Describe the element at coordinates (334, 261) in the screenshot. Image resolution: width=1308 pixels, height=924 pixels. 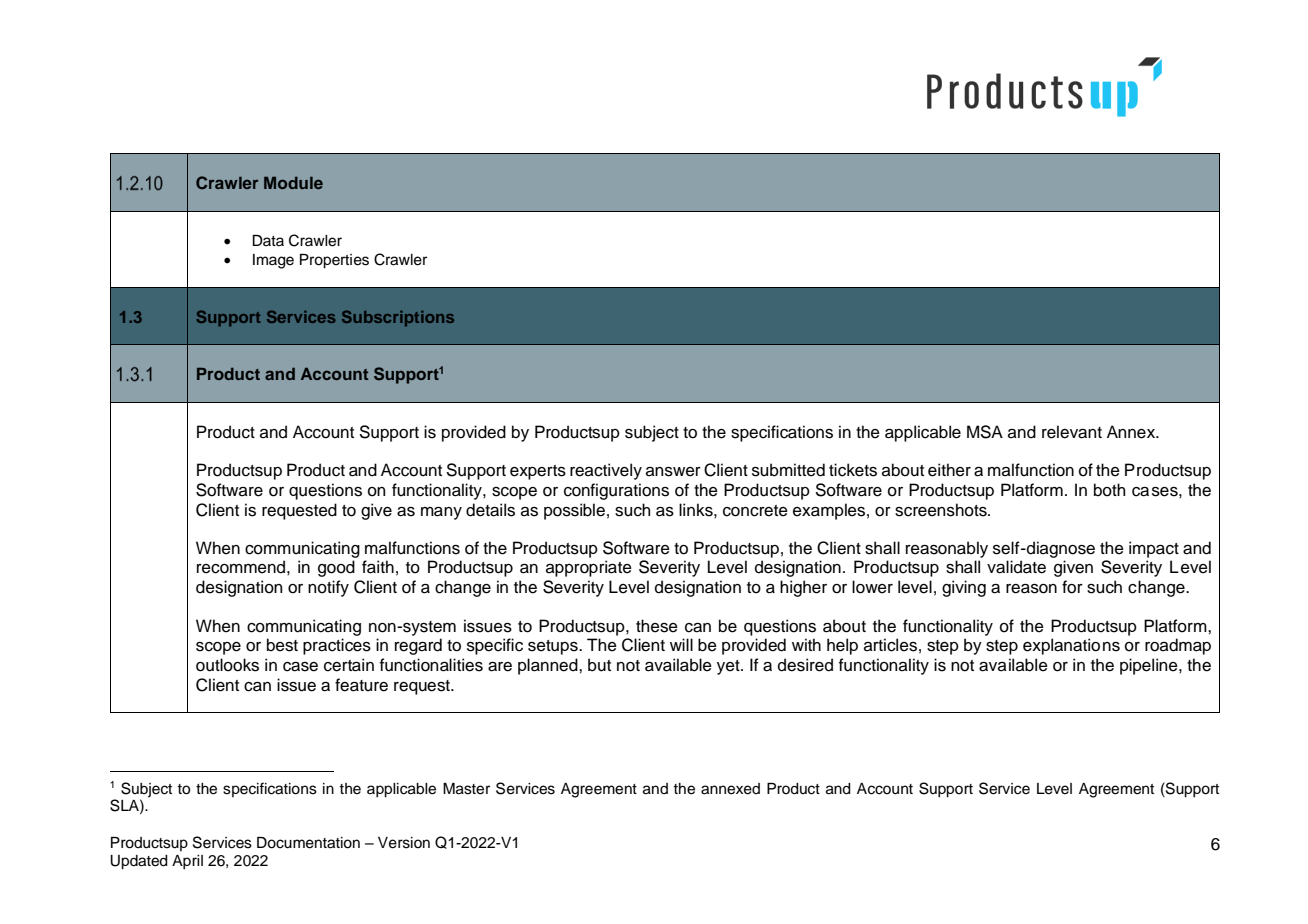
I see `Properties` at that location.
